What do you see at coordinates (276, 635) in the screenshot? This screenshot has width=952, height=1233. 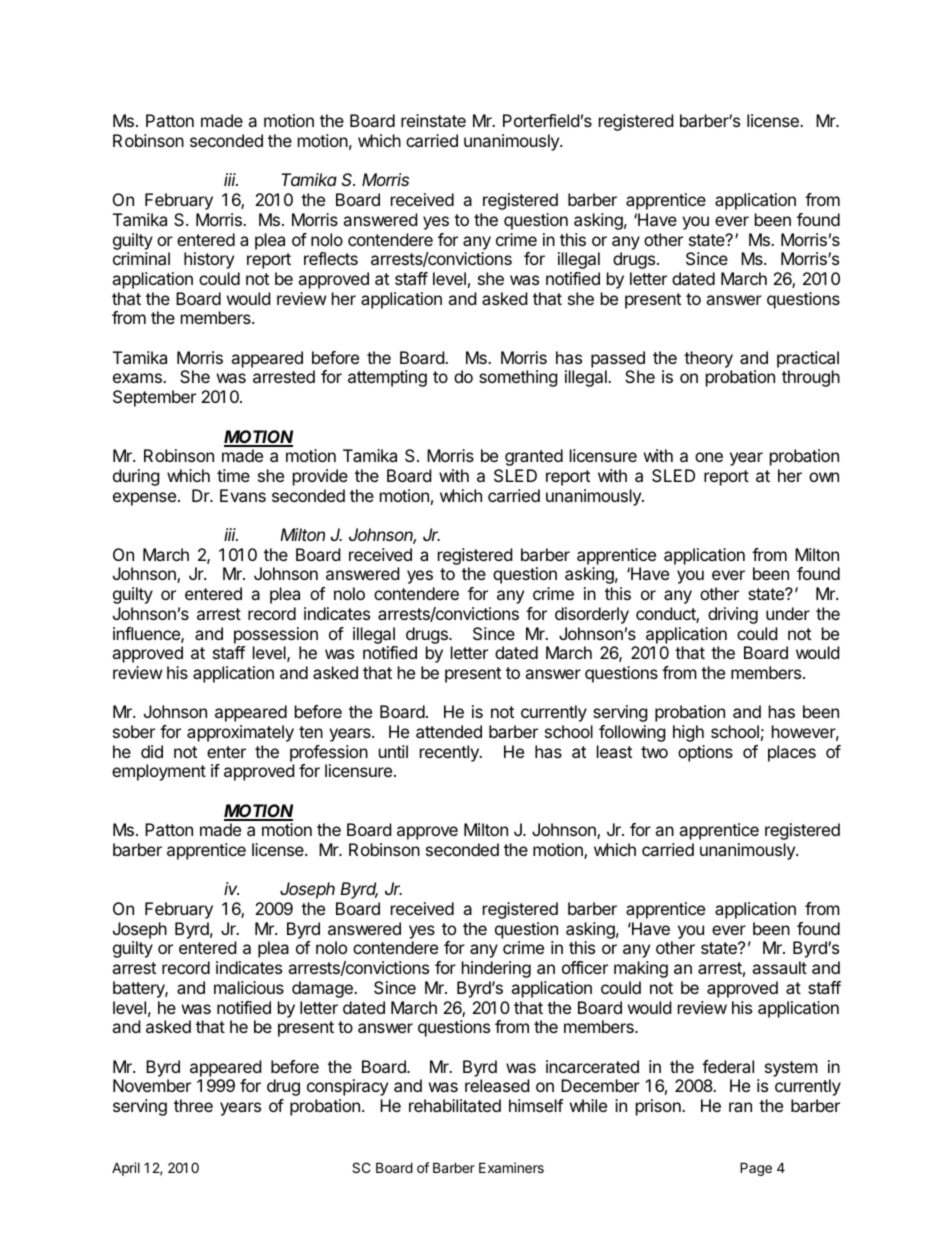 I see `possession` at bounding box center [276, 635].
